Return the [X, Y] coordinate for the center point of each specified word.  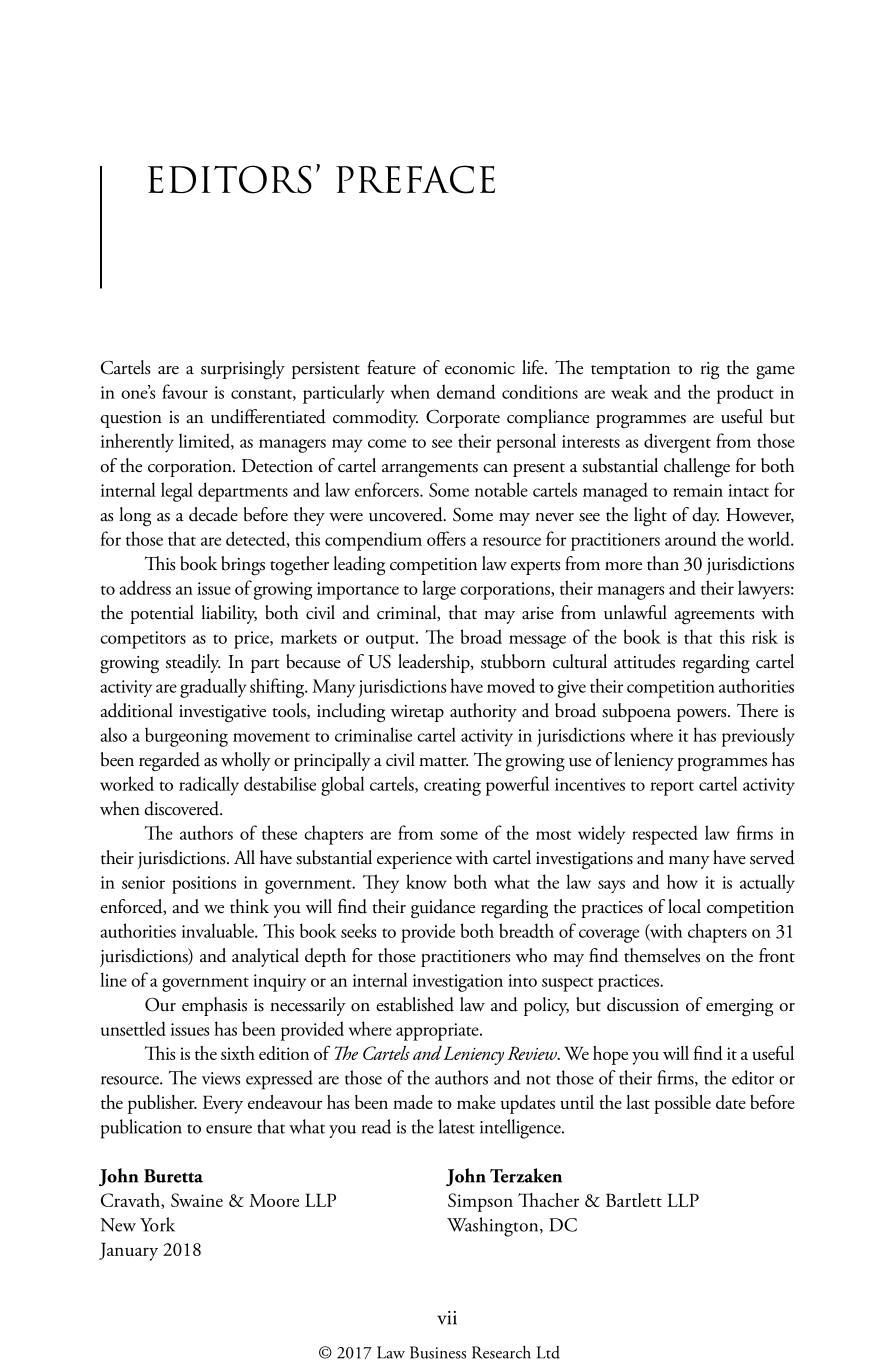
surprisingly [243, 370]
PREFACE [415, 179]
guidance [443, 909]
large [439, 590]
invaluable [219, 930]
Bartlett [634, 1200]
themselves [662, 955]
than [663, 563]
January [128, 1251]
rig [709, 371]
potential [162, 614]
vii [447, 1318]
